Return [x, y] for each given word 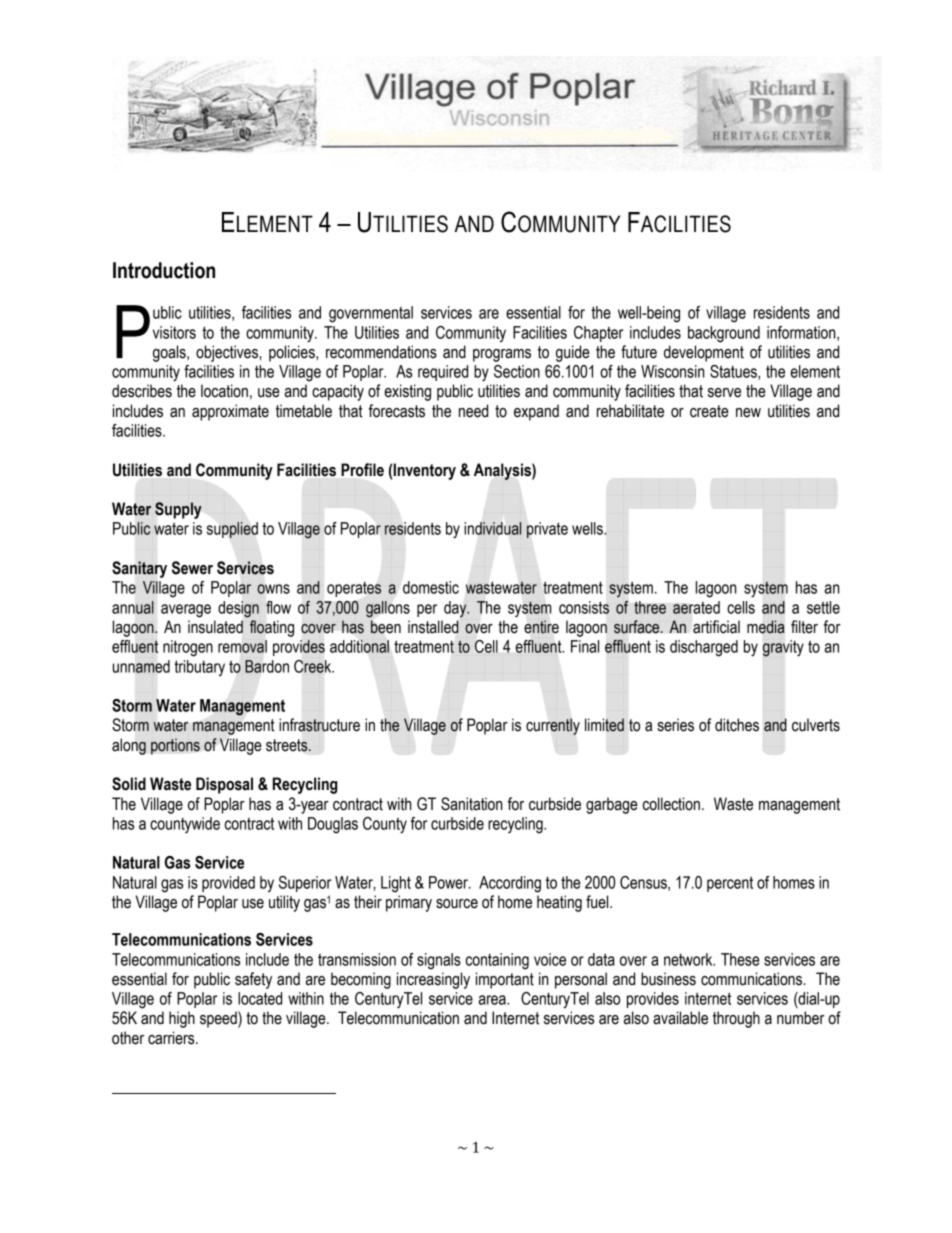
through [736, 1019]
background [724, 334]
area [493, 1000]
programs [502, 355]
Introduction [164, 270]
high [182, 1019]
